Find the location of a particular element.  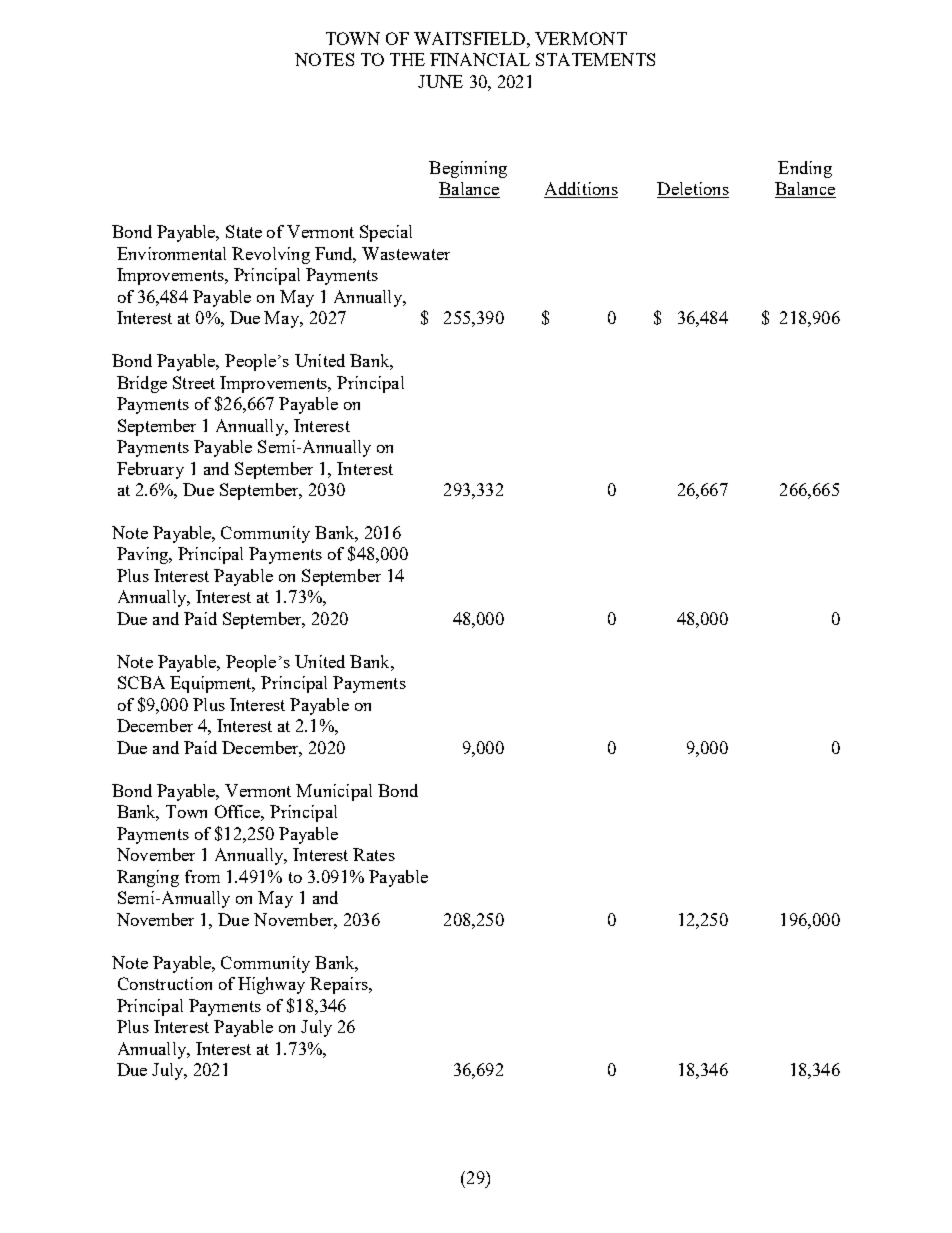

Repairs is located at coordinates (340, 985).
